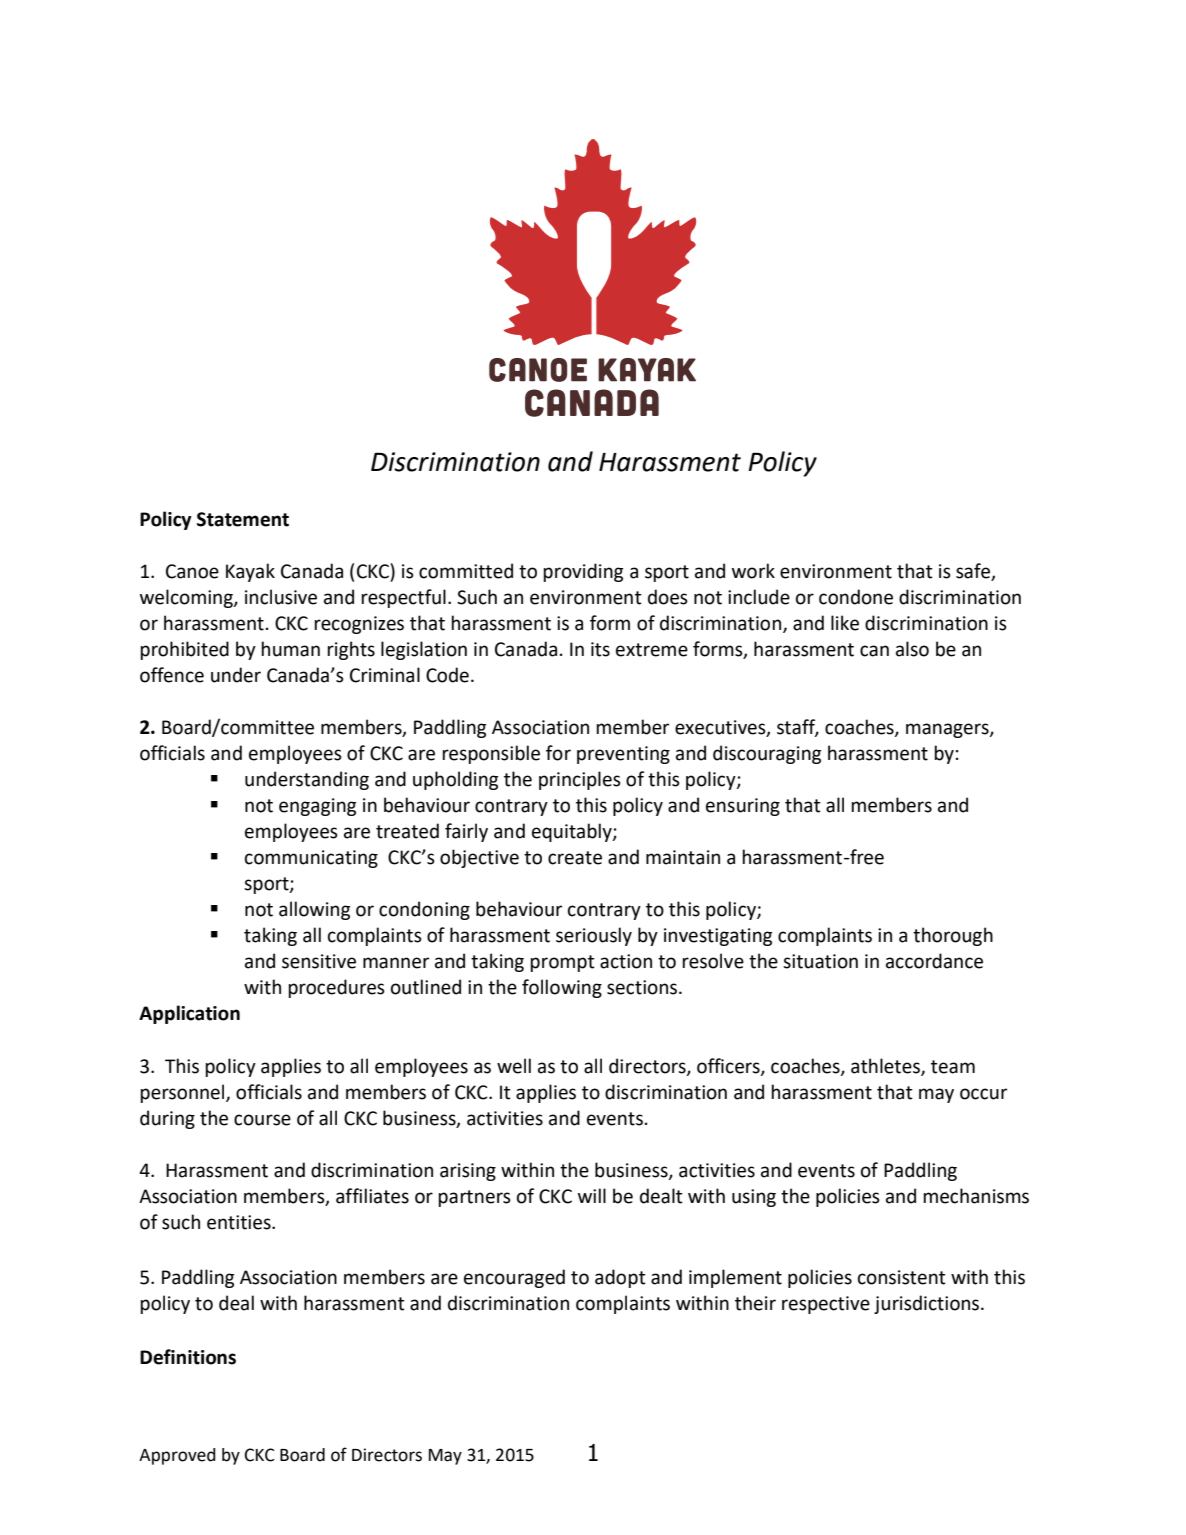 Image resolution: width=1186 pixels, height=1535 pixels. Describe the element at coordinates (976, 1196) in the document. I see `mechanisms` at that location.
